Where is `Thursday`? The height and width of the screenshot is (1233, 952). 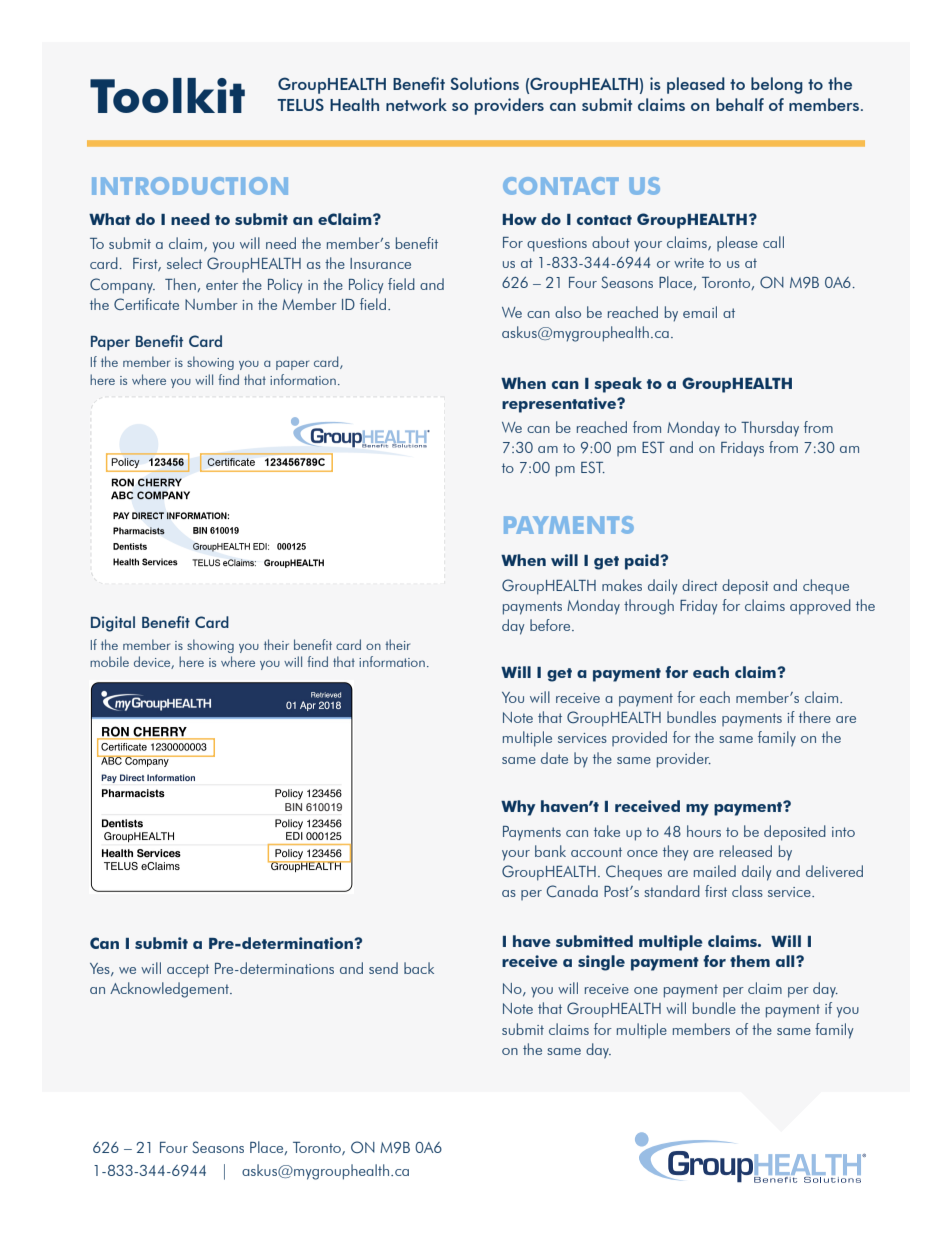
Thursday is located at coordinates (770, 429).
